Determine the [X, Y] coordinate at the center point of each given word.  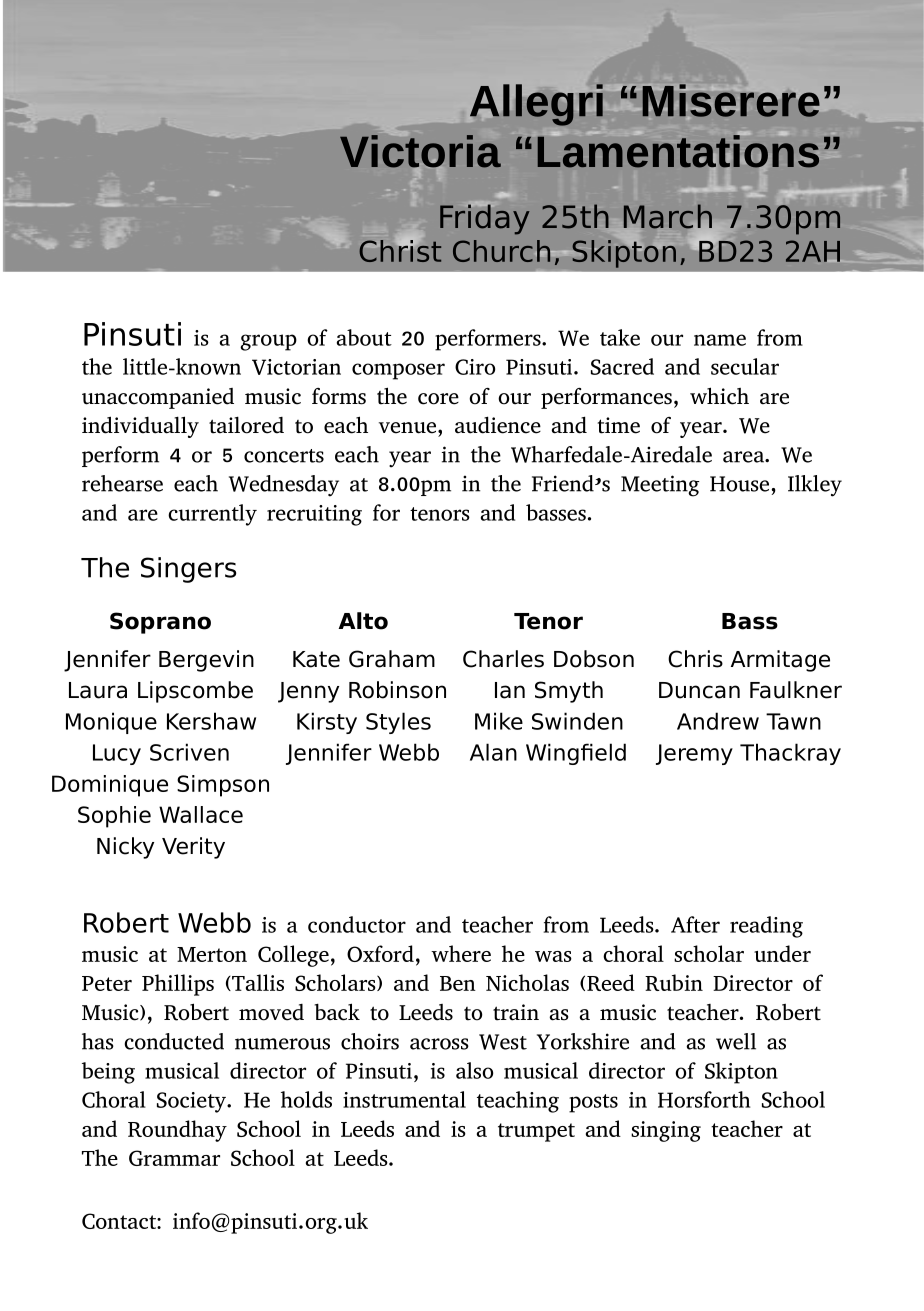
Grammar [174, 1158]
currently [212, 515]
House [741, 484]
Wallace [201, 814]
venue [407, 428]
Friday [485, 218]
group [268, 342]
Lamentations [678, 150]
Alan [493, 752]
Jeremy [694, 754]
